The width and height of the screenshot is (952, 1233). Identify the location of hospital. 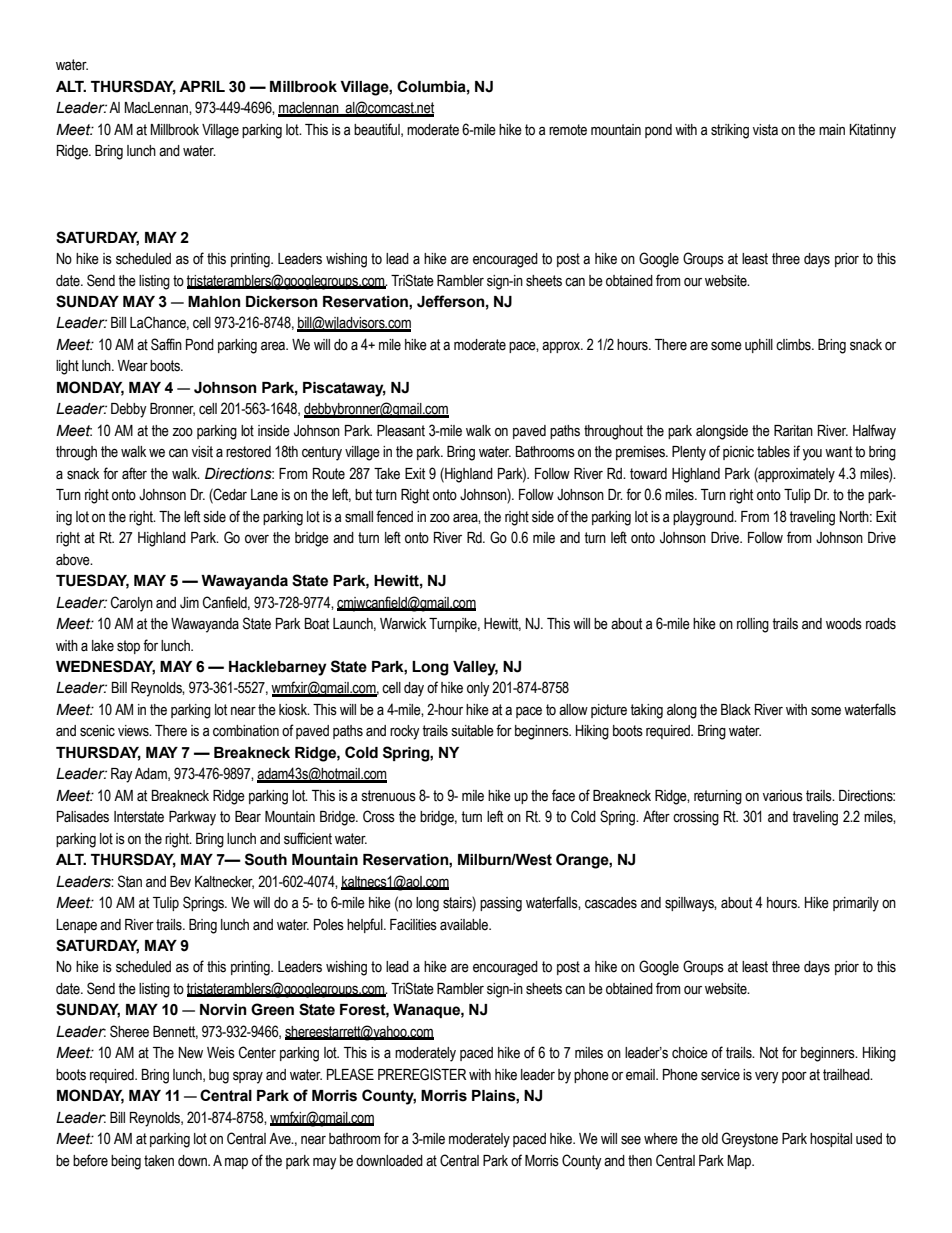
(831, 1140).
